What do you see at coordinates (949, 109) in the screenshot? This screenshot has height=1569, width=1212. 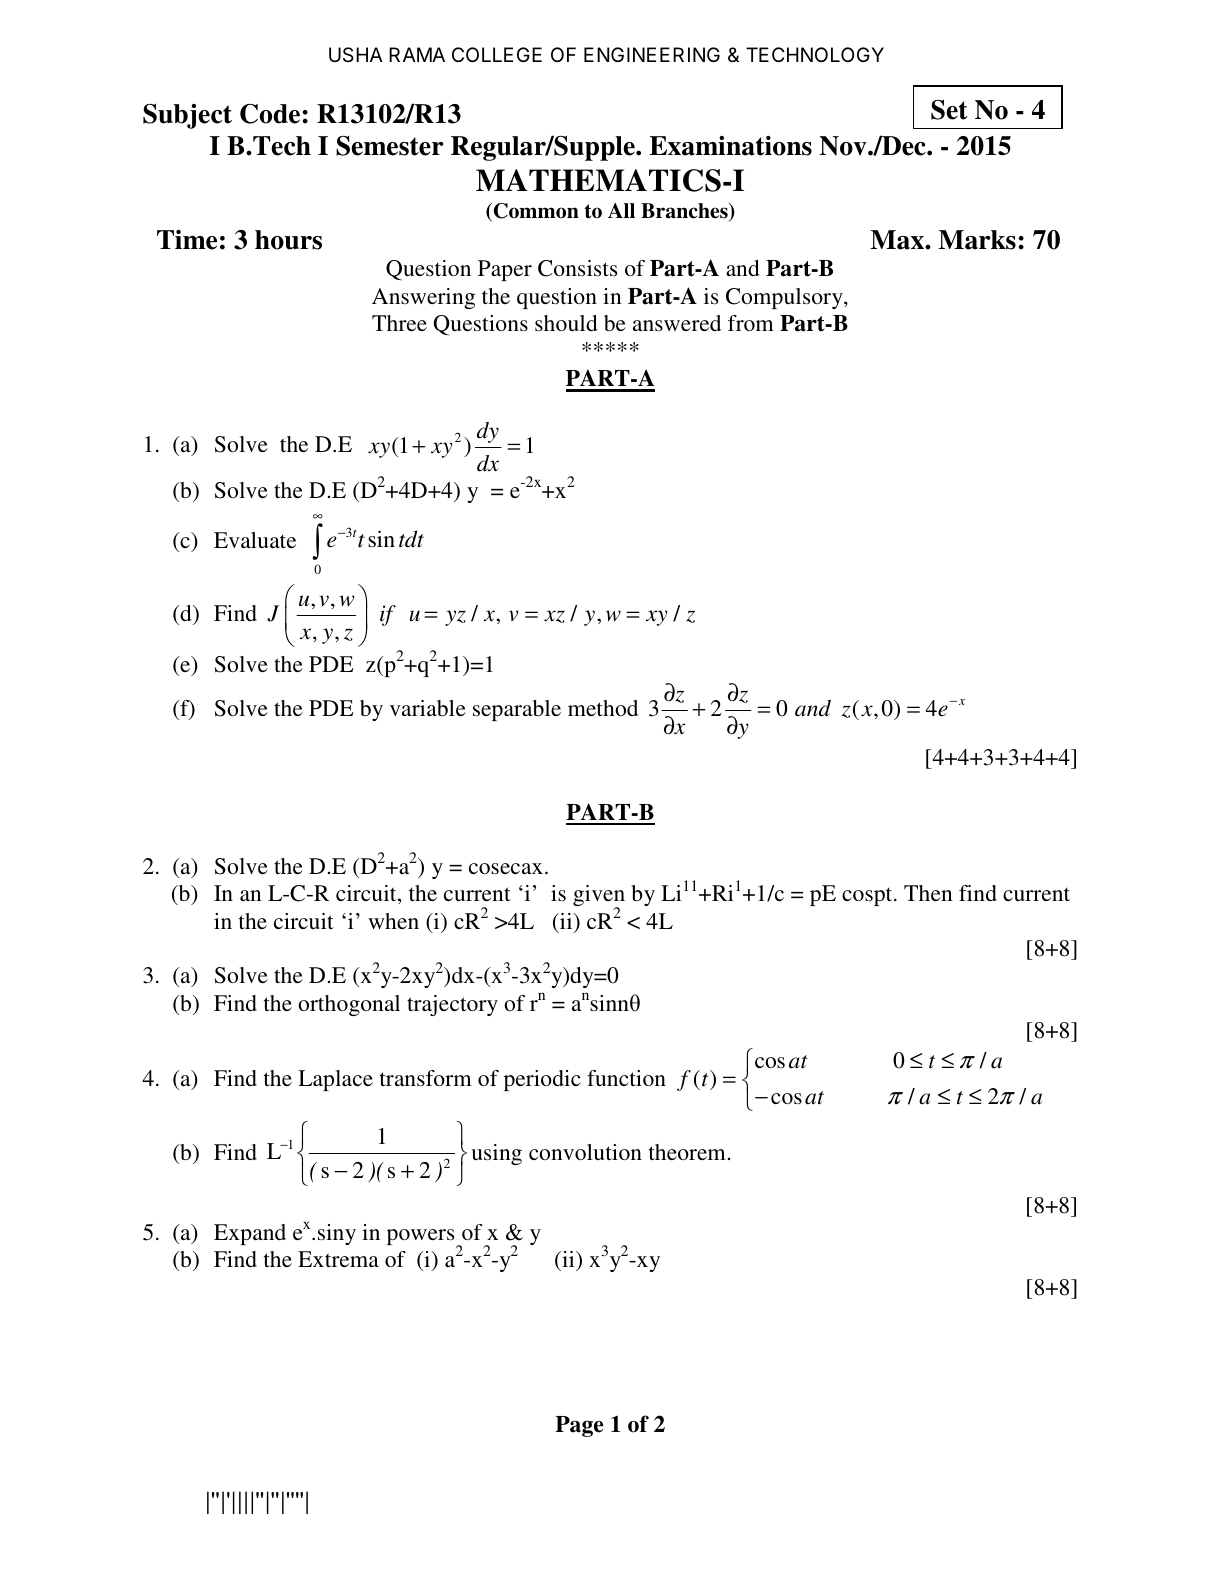 I see `Set` at bounding box center [949, 109].
